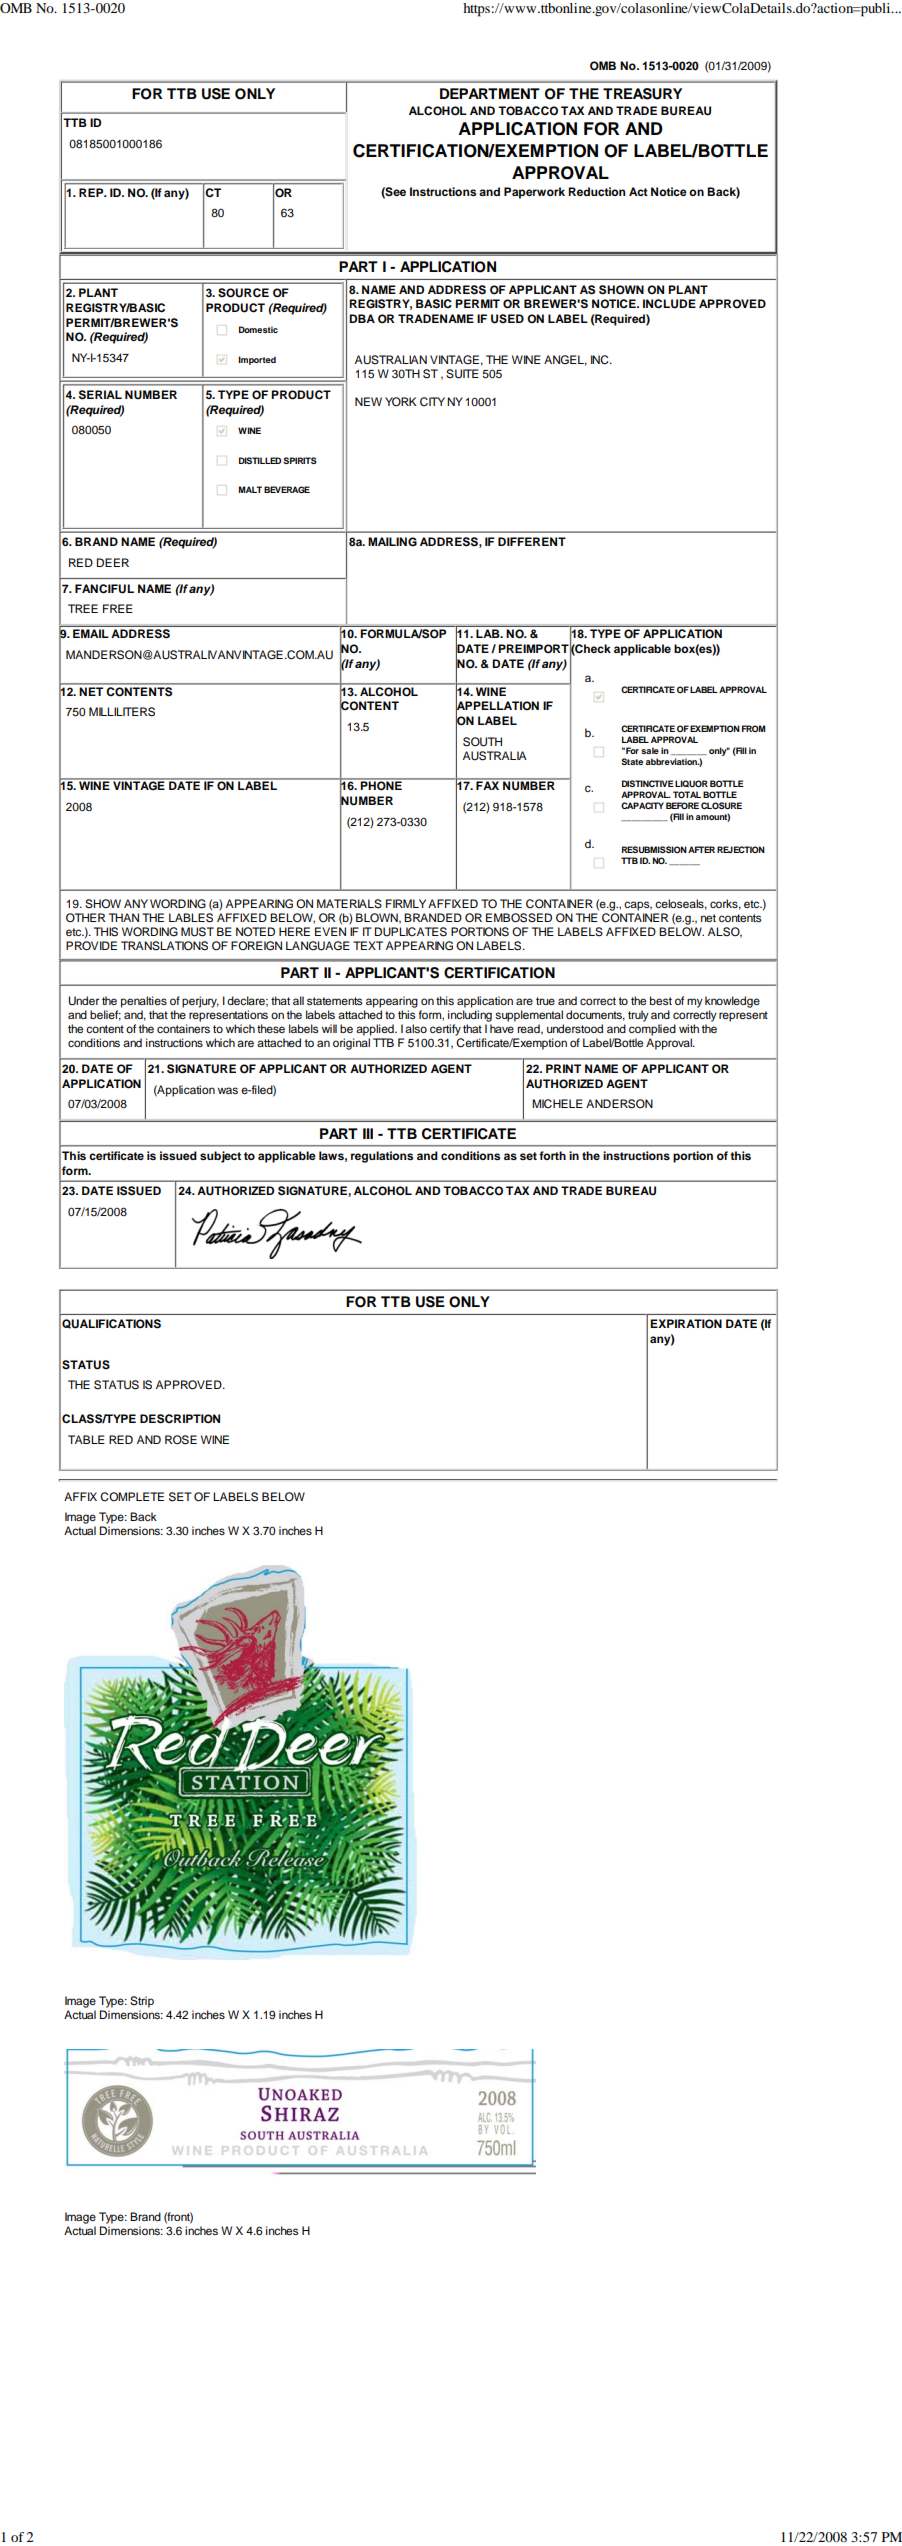 The height and width of the image is (2546, 902). What do you see at coordinates (534, 193) in the image?
I see `Paperwork` at bounding box center [534, 193].
